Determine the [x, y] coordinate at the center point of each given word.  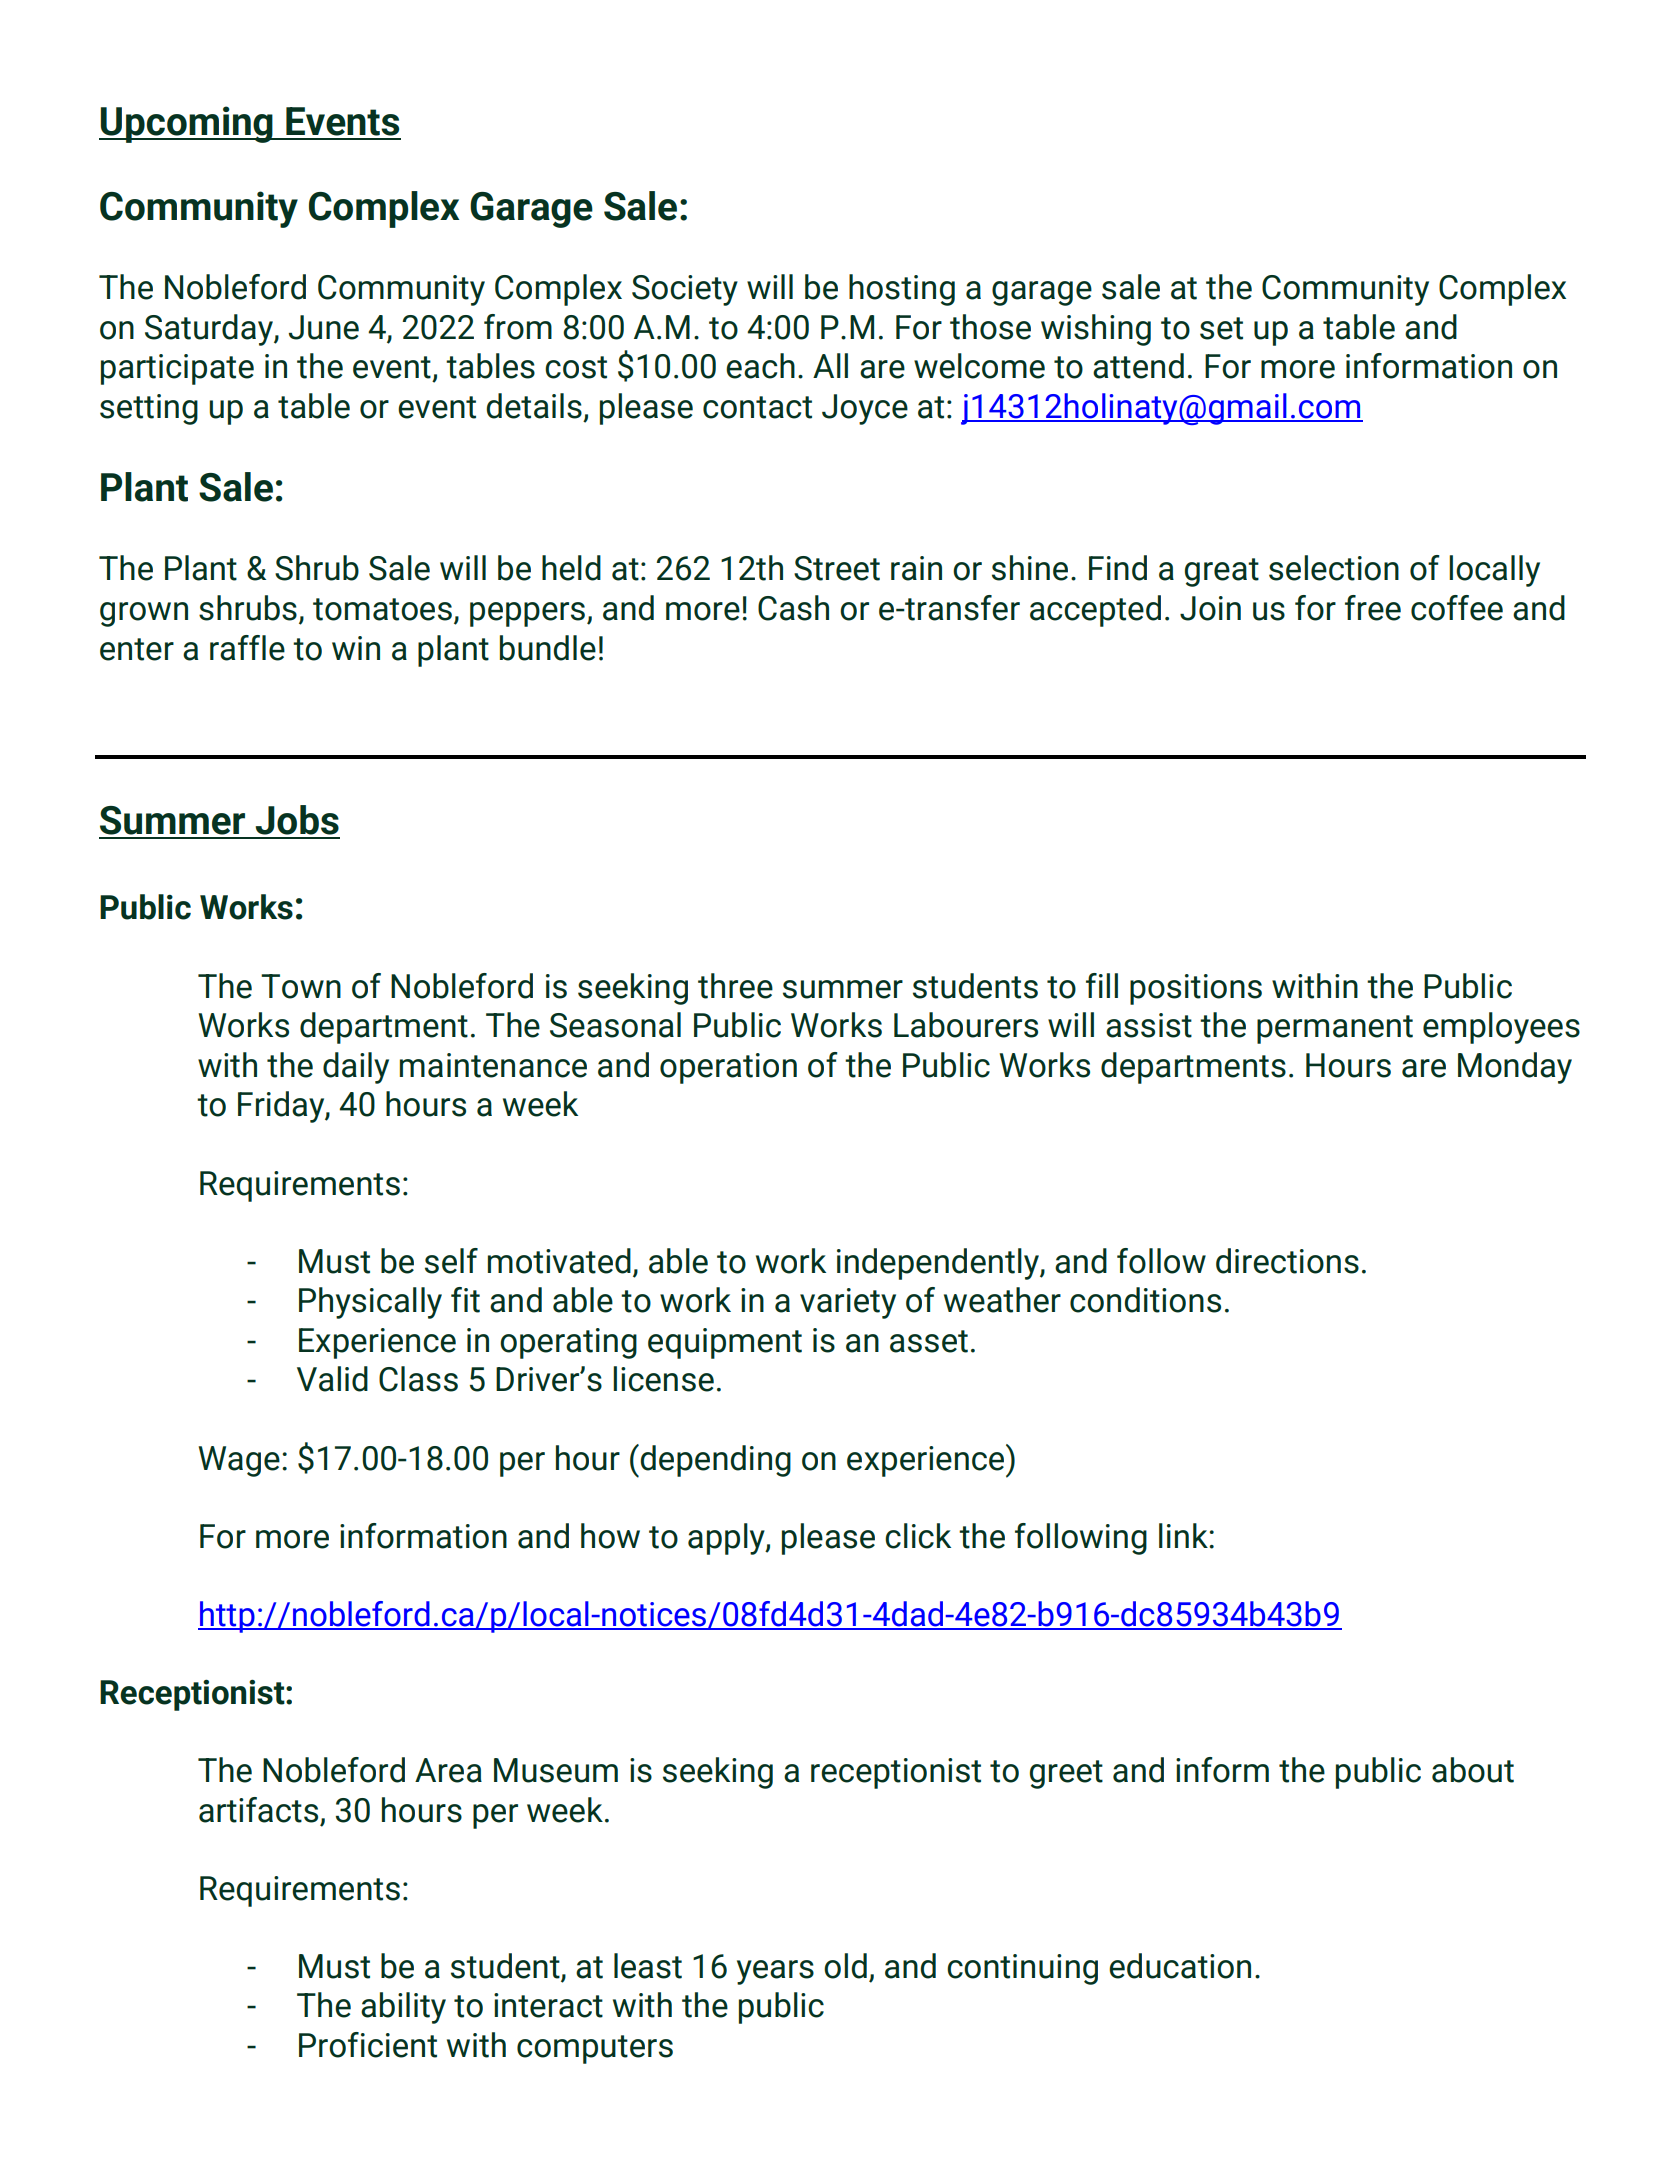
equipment [725, 1343]
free [1373, 608]
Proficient [368, 2045]
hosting [902, 290]
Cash [793, 608]
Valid [332, 1379]
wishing [1096, 330]
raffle [247, 648]
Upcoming [187, 124]
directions [1287, 1261]
